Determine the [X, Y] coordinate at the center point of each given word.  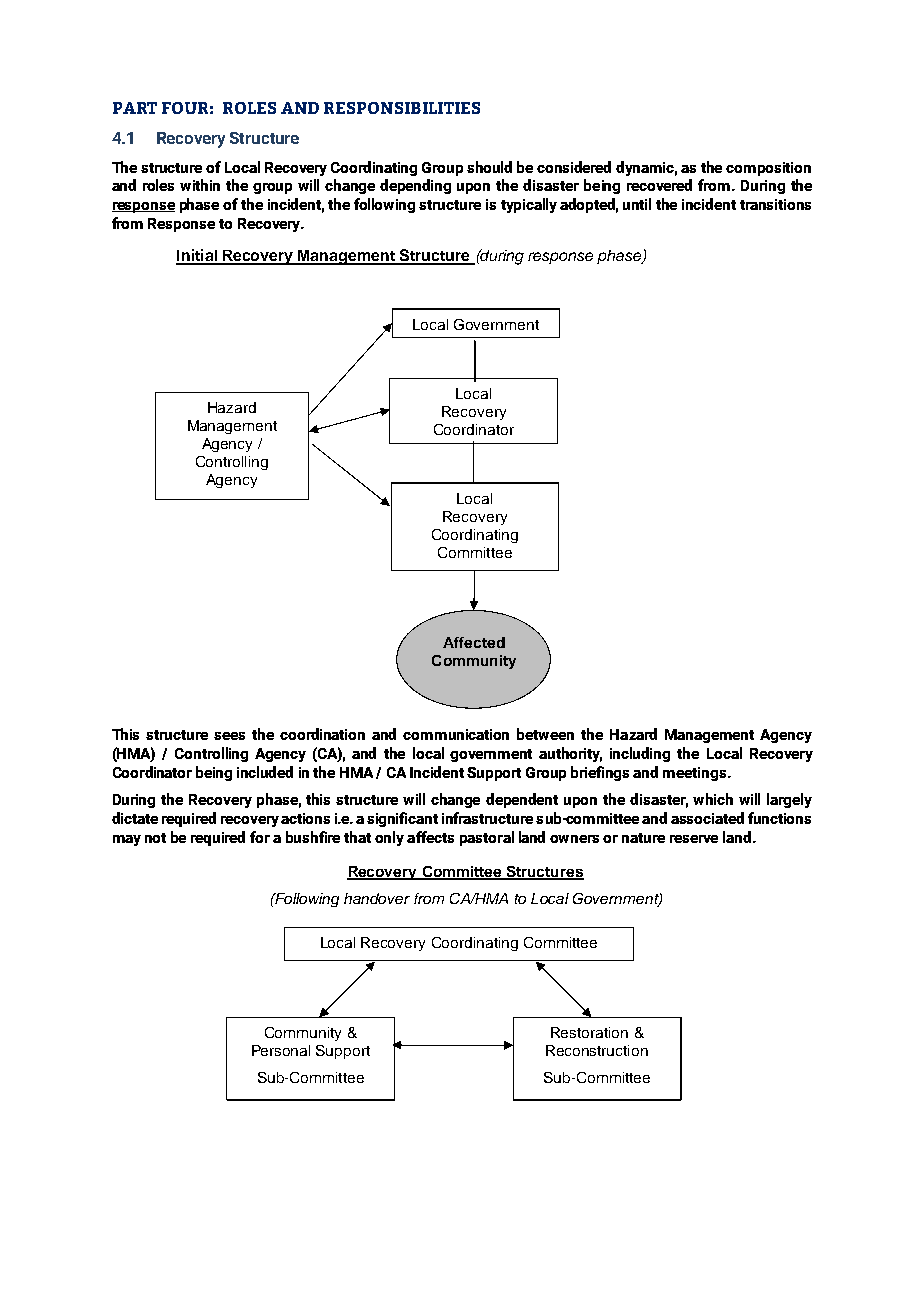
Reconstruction [597, 1050]
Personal [281, 1050]
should [489, 167]
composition [768, 169]
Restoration [589, 1032]
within [200, 185]
